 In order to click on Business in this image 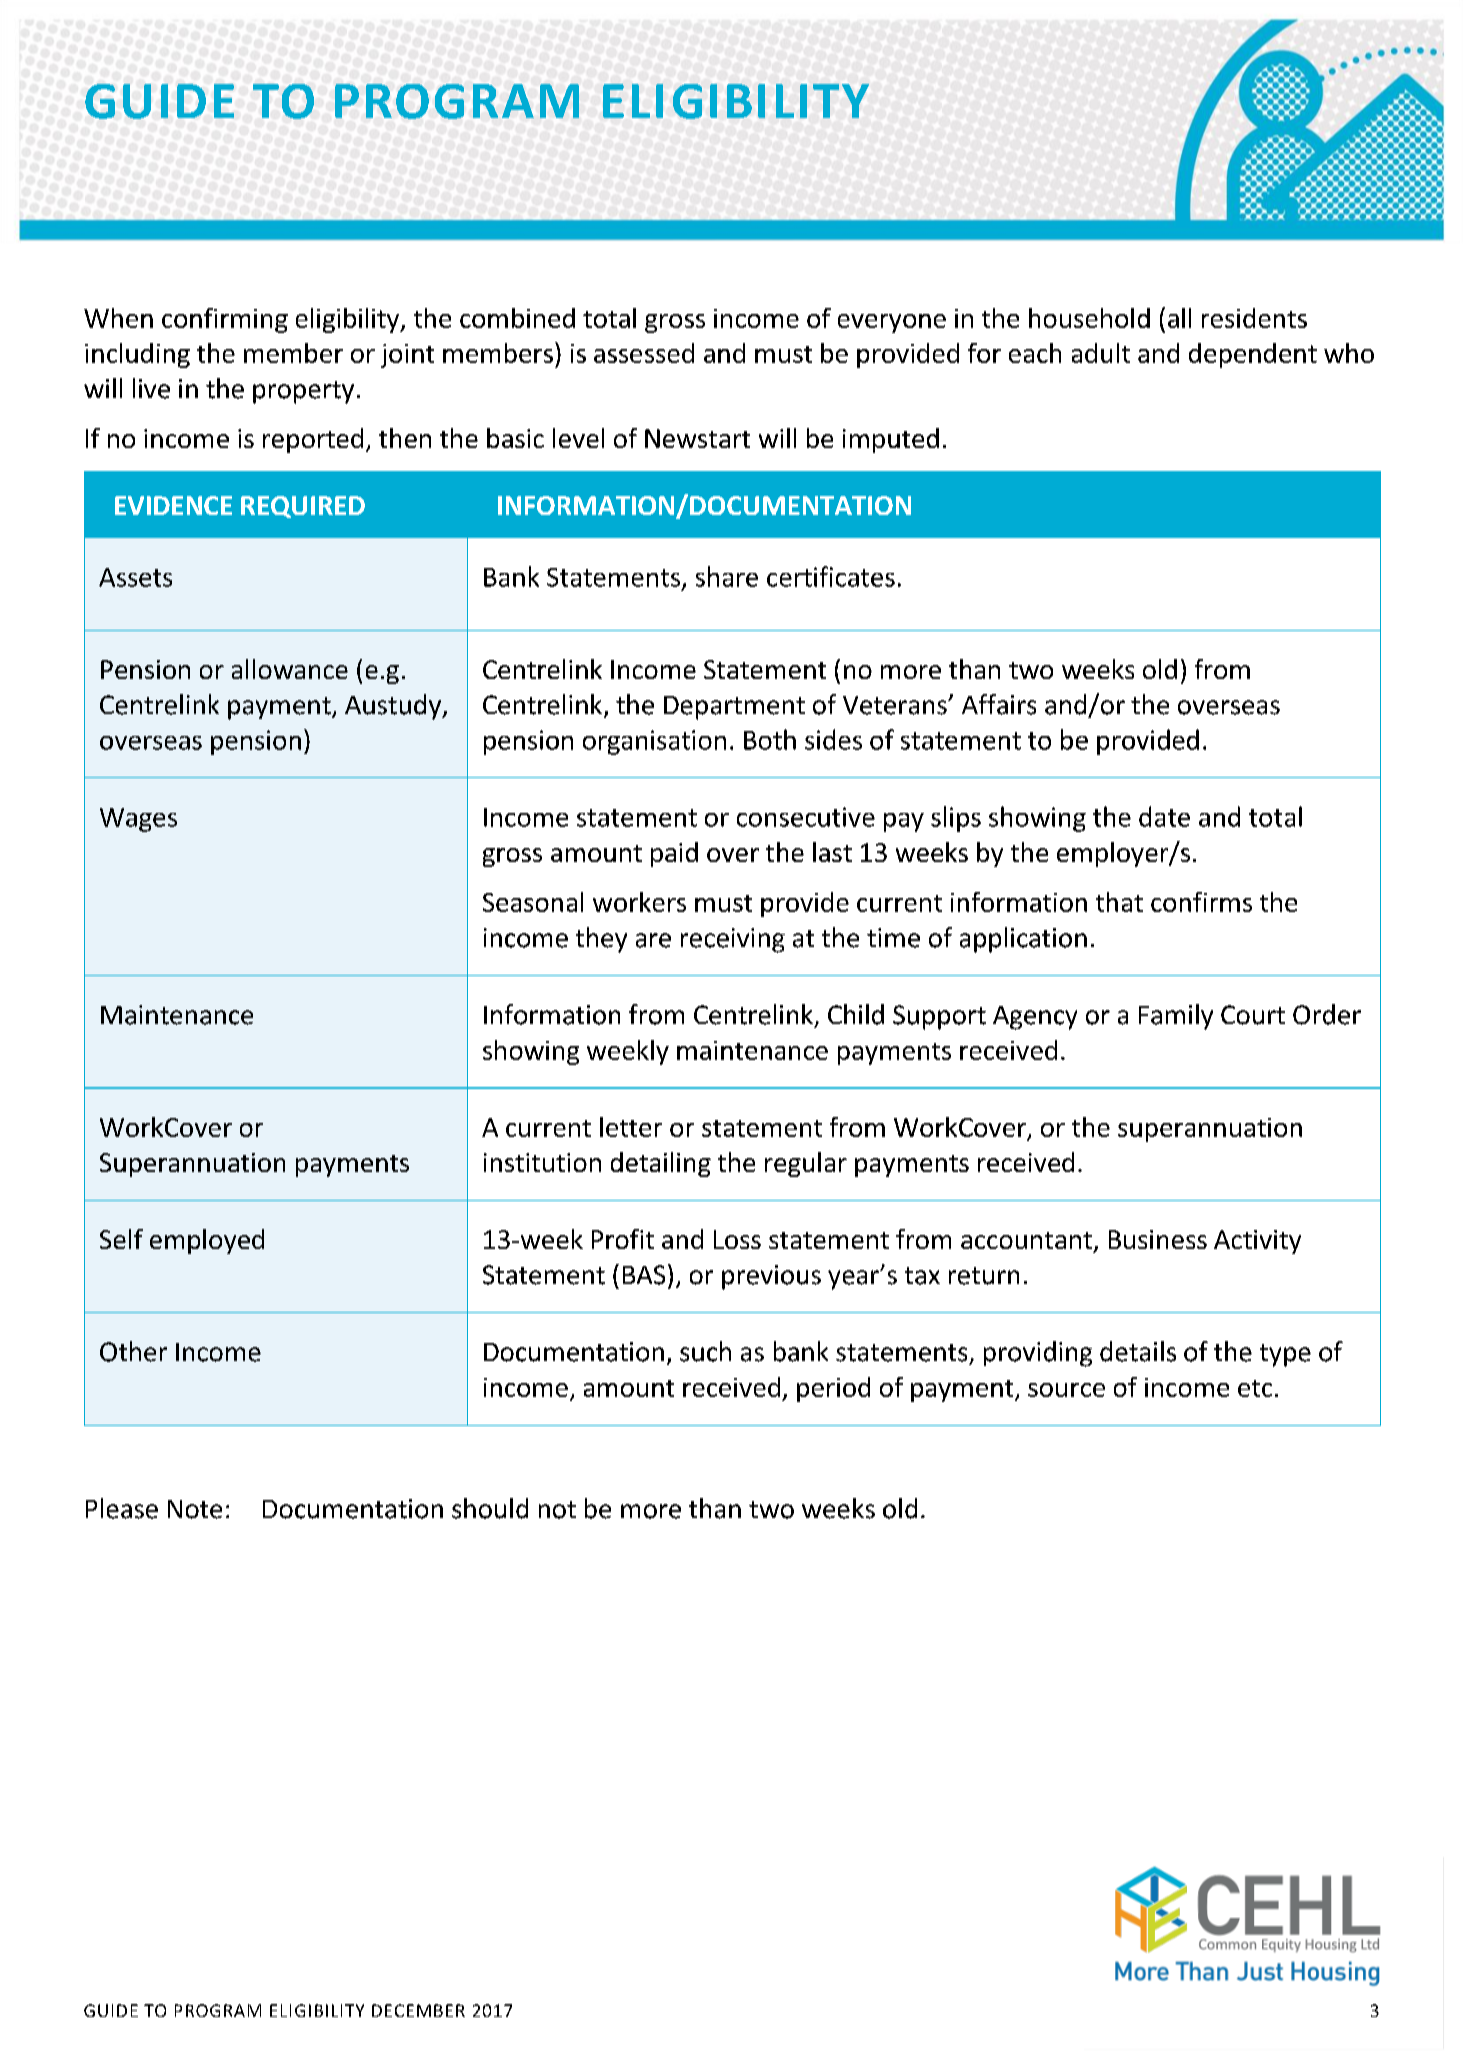, I will do `click(1158, 1239)`.
